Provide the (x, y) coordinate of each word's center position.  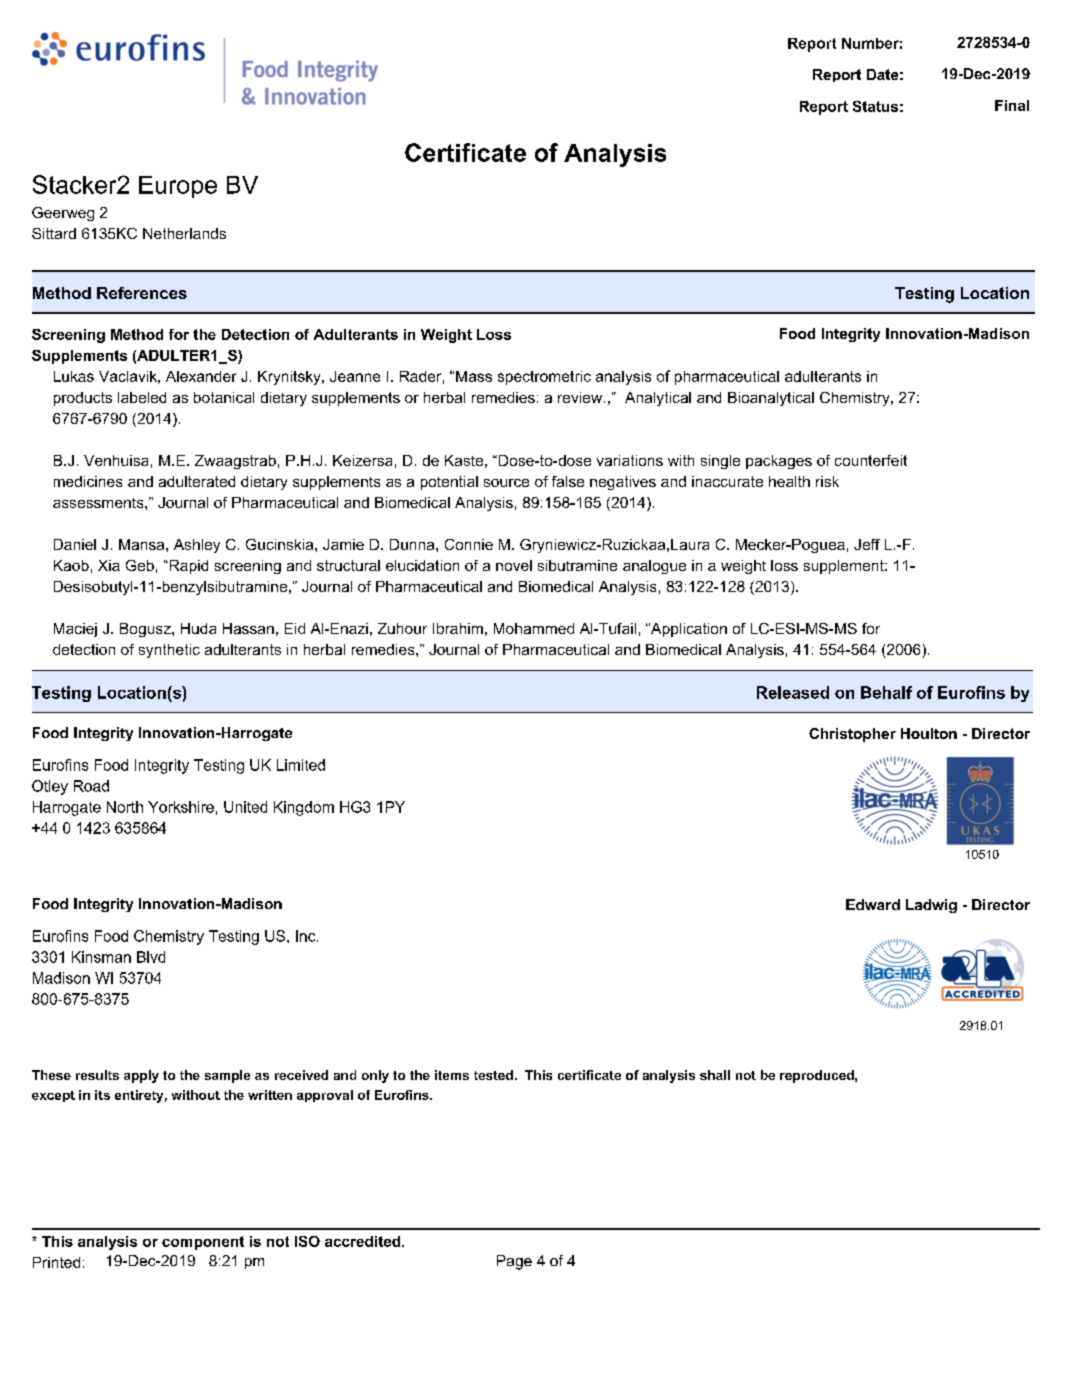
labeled (142, 397)
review (581, 397)
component (203, 1243)
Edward (873, 904)
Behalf (886, 692)
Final (1012, 105)
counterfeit (871, 460)
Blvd (151, 957)
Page (514, 1262)
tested (493, 1075)
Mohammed (534, 628)
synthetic (169, 651)
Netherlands (184, 233)
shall (715, 1075)
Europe (178, 187)
